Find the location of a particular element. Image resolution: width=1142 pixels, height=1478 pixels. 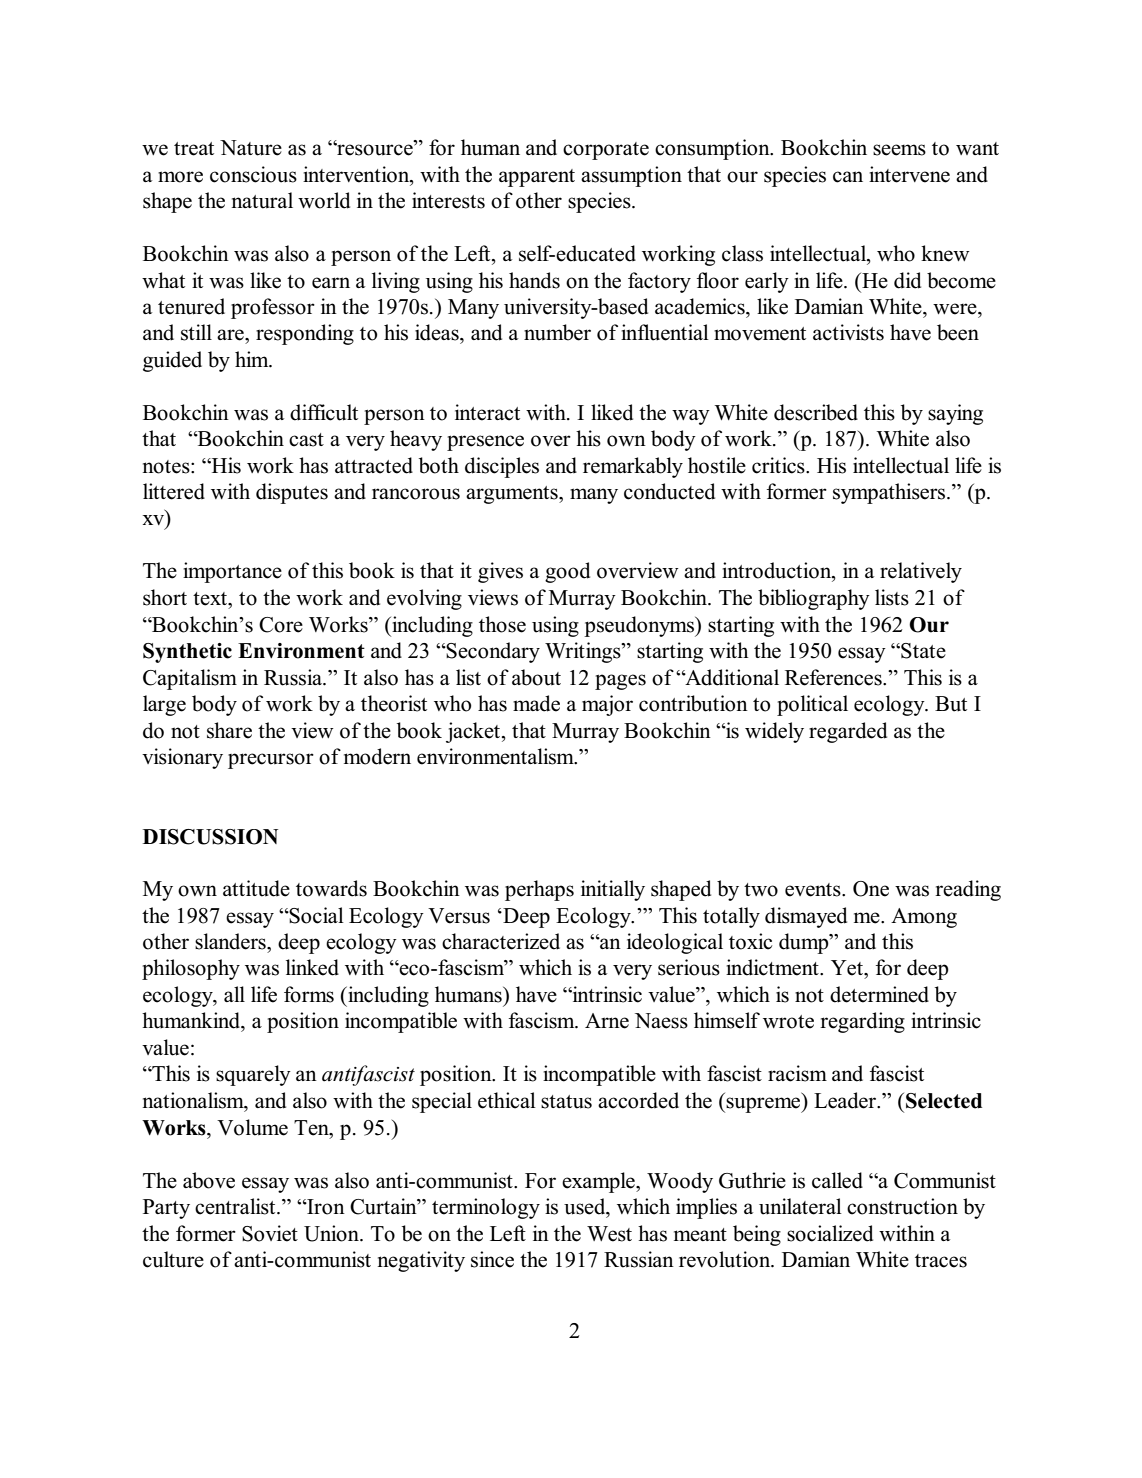

good is located at coordinates (567, 572).
